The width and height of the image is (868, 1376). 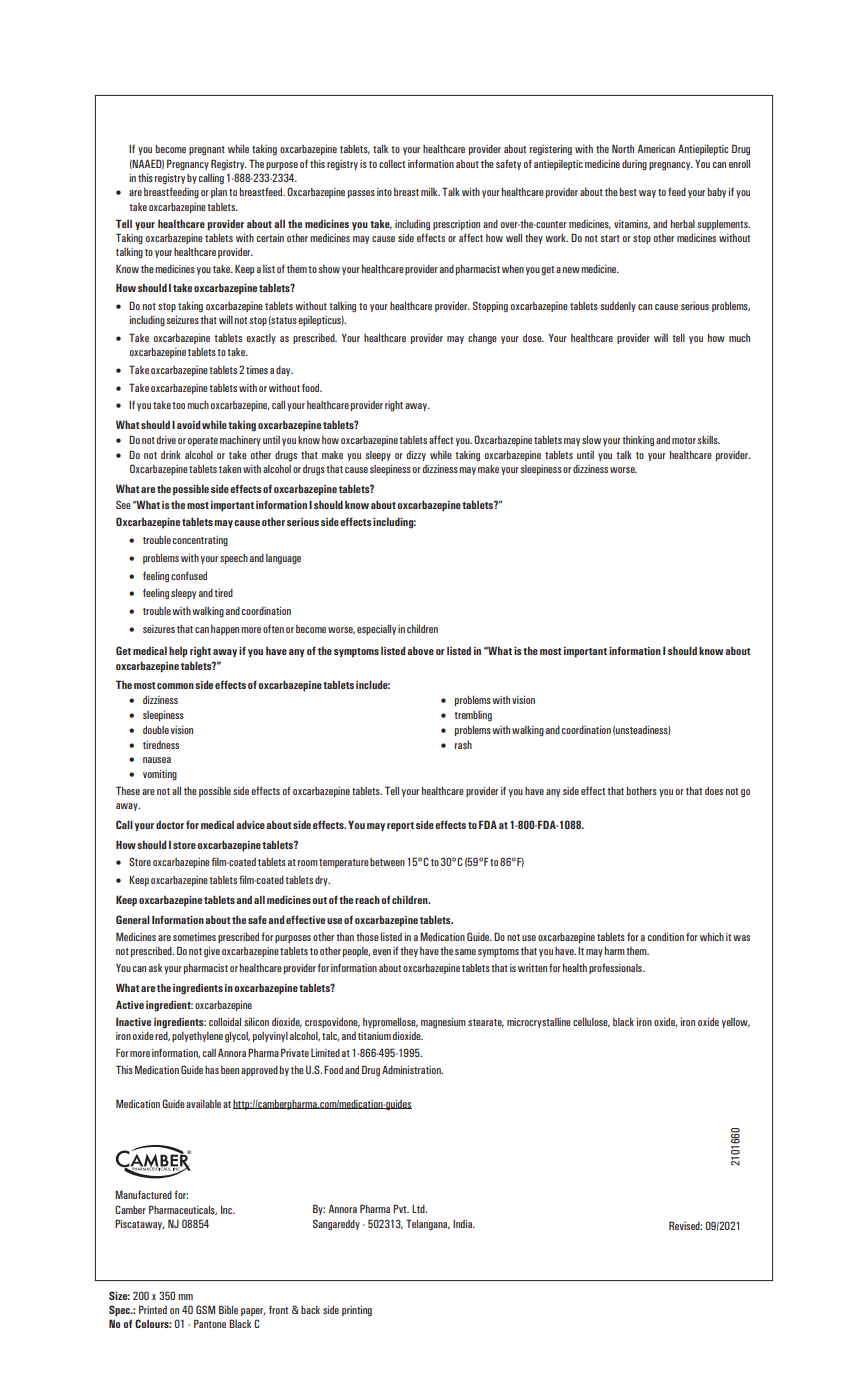 I want to click on during, so click(x=634, y=165).
